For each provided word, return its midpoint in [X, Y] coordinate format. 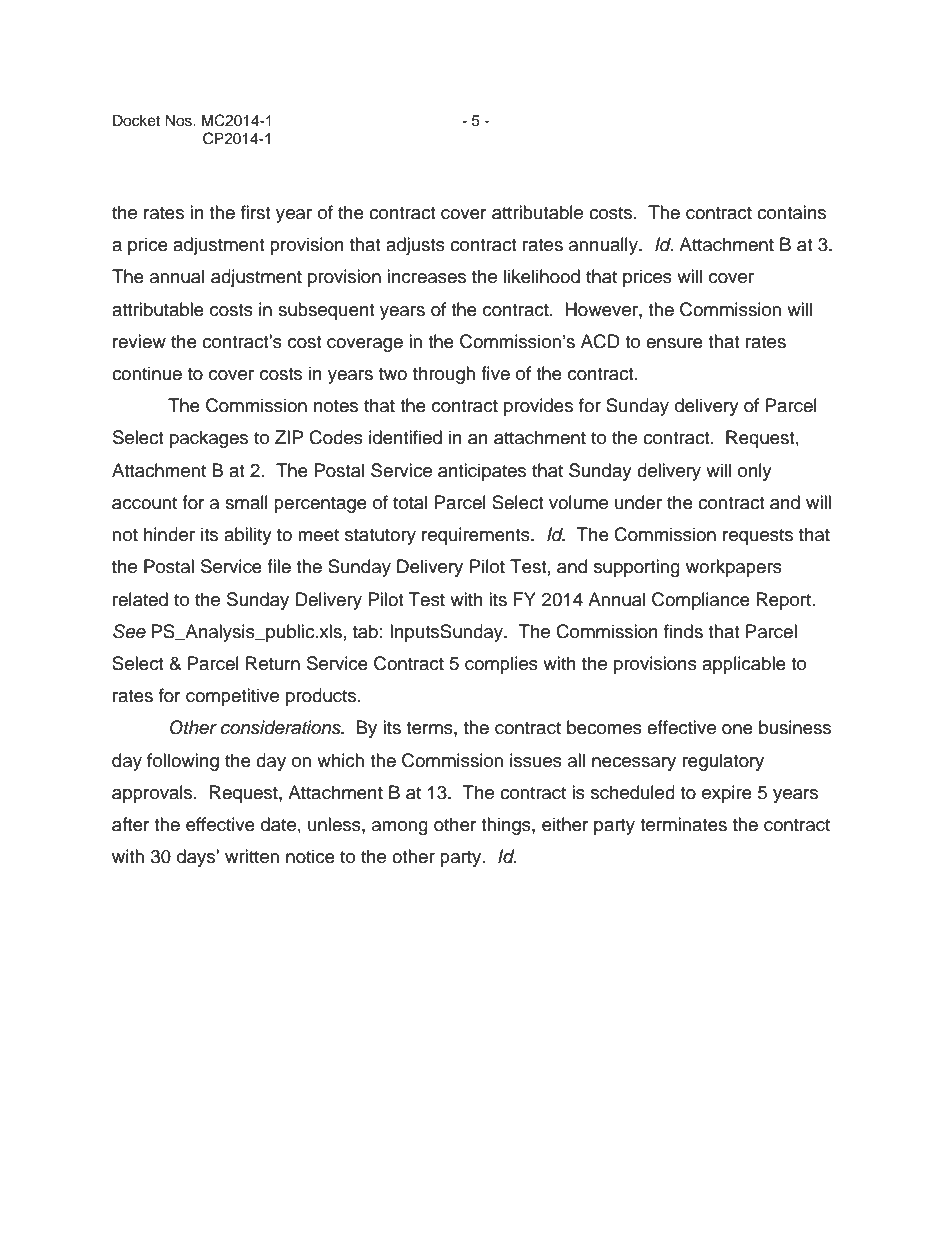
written [252, 856]
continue [147, 373]
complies [501, 665]
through [444, 375]
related [140, 599]
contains [791, 212]
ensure [674, 343]
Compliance [701, 601]
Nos [179, 120]
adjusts [415, 246]
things [507, 826]
